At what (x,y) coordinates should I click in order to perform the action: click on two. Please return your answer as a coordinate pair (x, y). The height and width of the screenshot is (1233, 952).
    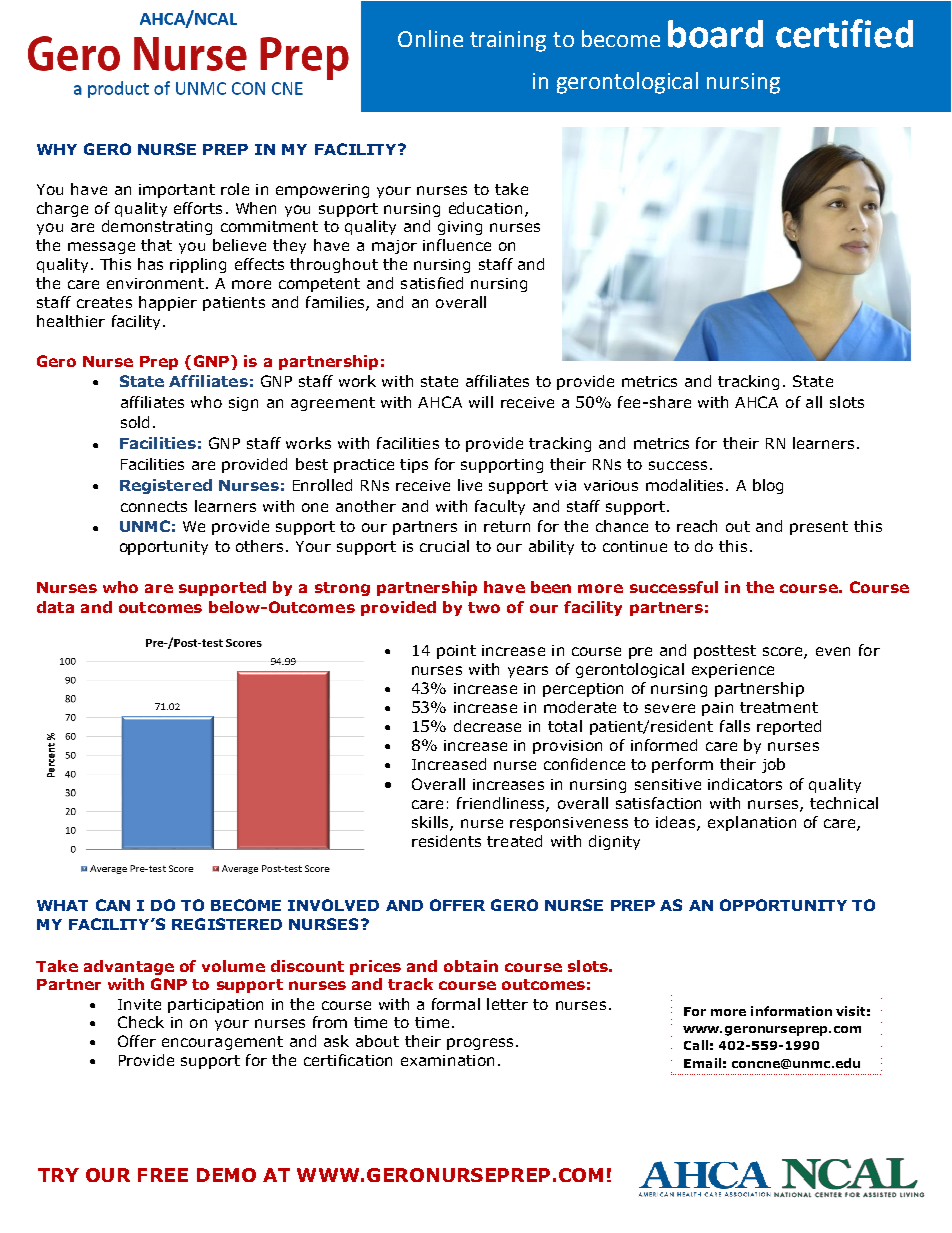
    Looking at the image, I should click on (484, 607).
